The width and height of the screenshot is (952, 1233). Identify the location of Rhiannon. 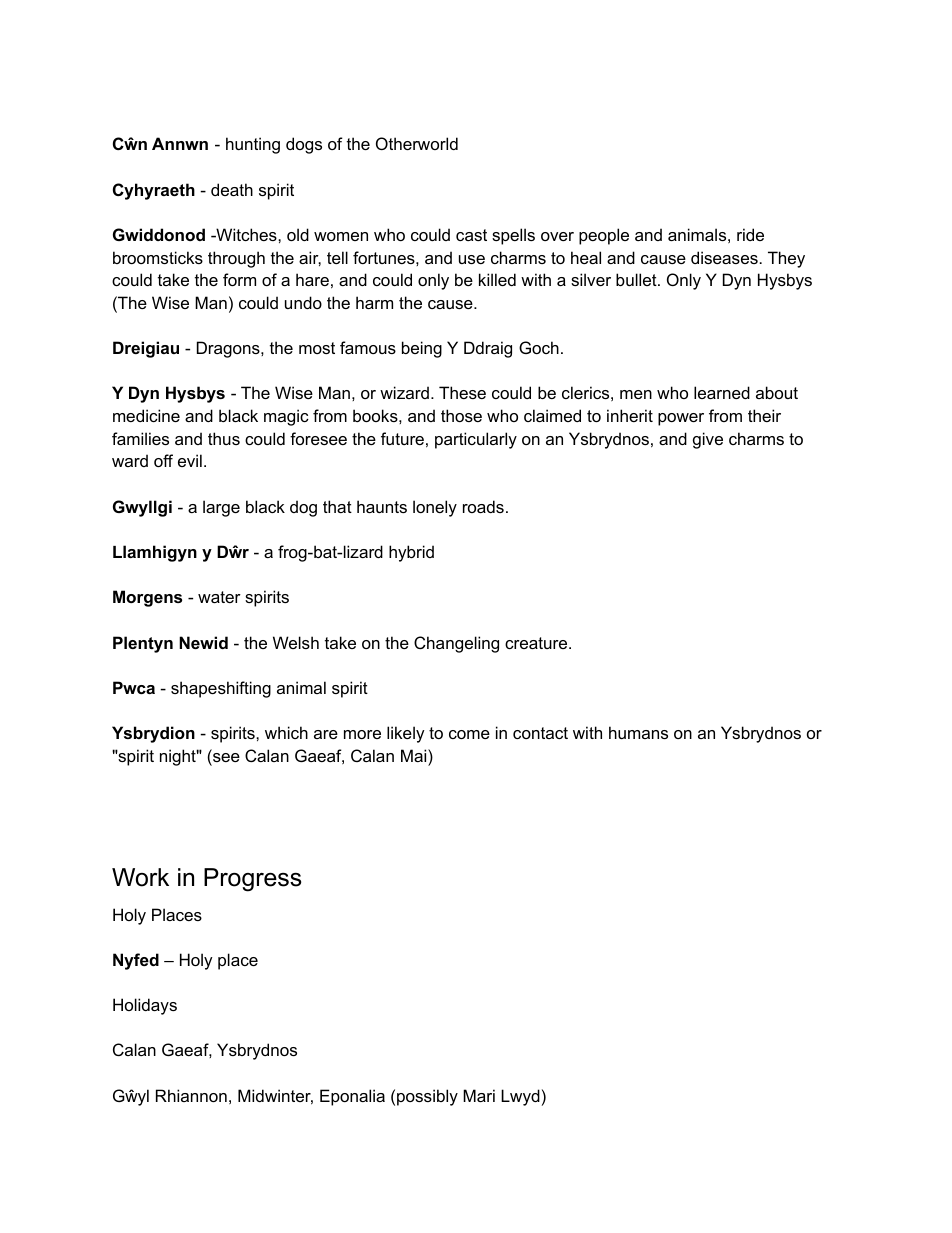
(191, 1095).
